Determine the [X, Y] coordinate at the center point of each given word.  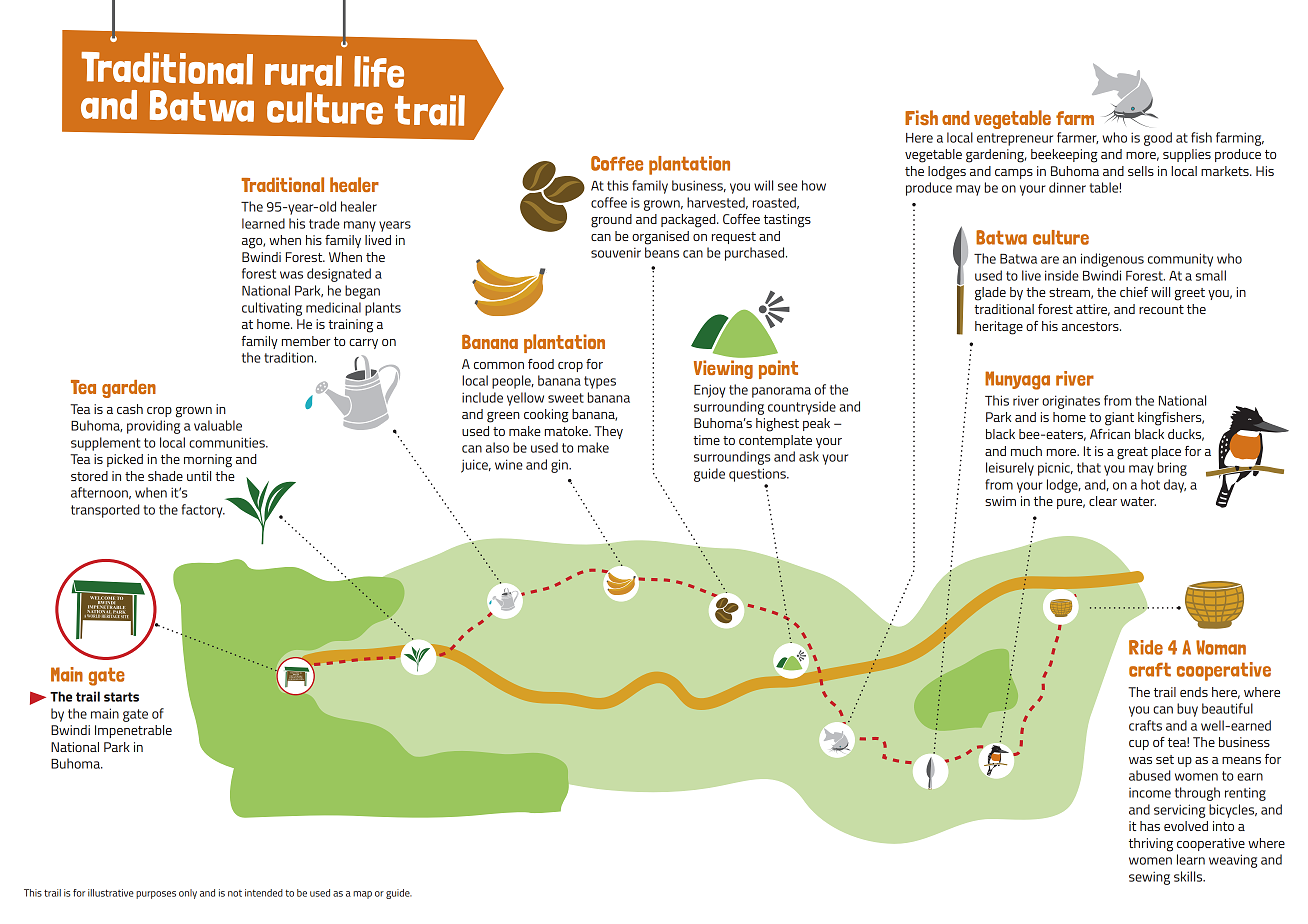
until [199, 476]
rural [303, 70]
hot [1150, 484]
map [362, 895]
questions [758, 475]
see [788, 187]
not [235, 893]
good [1158, 139]
